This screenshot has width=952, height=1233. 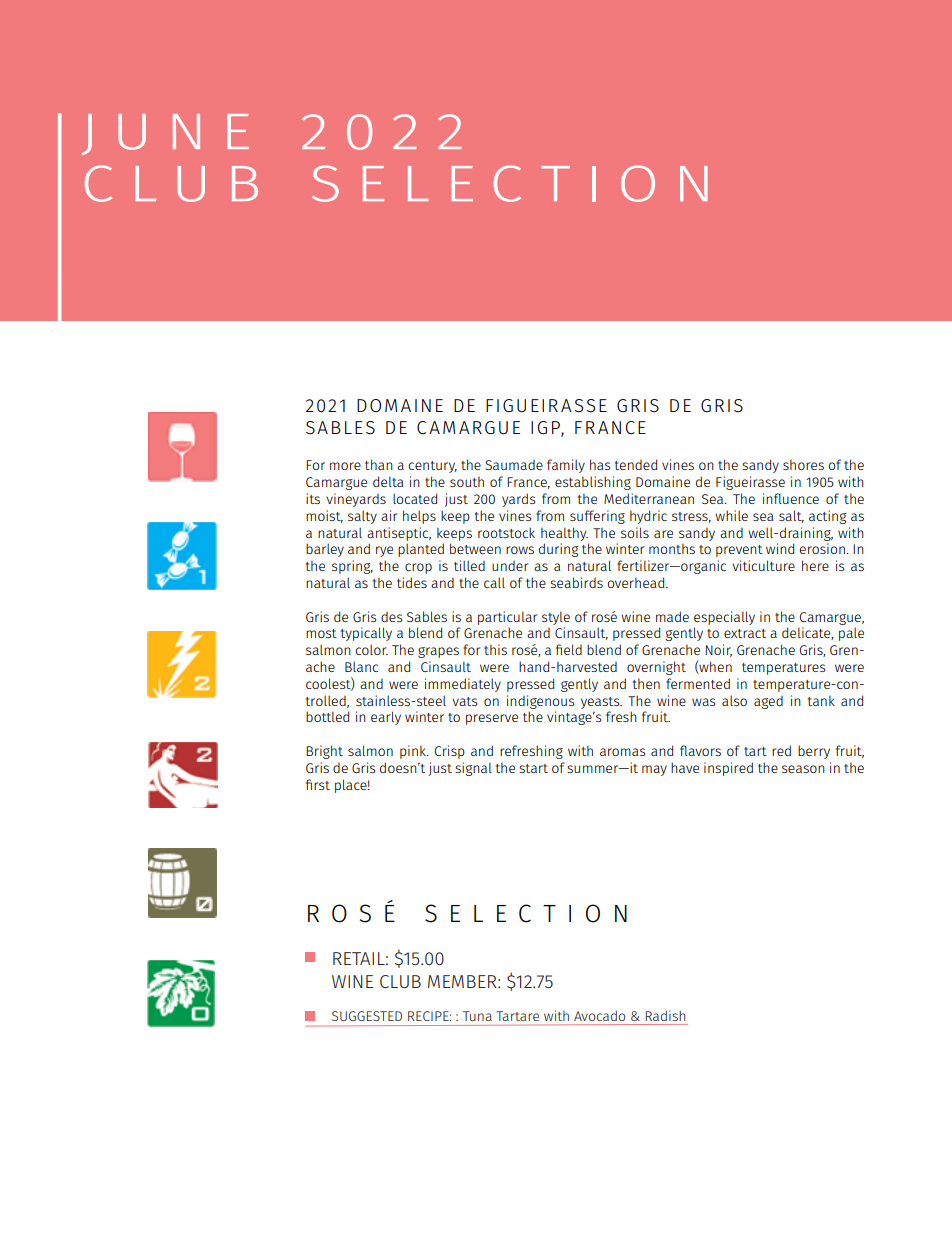 I want to click on more, so click(x=345, y=466).
